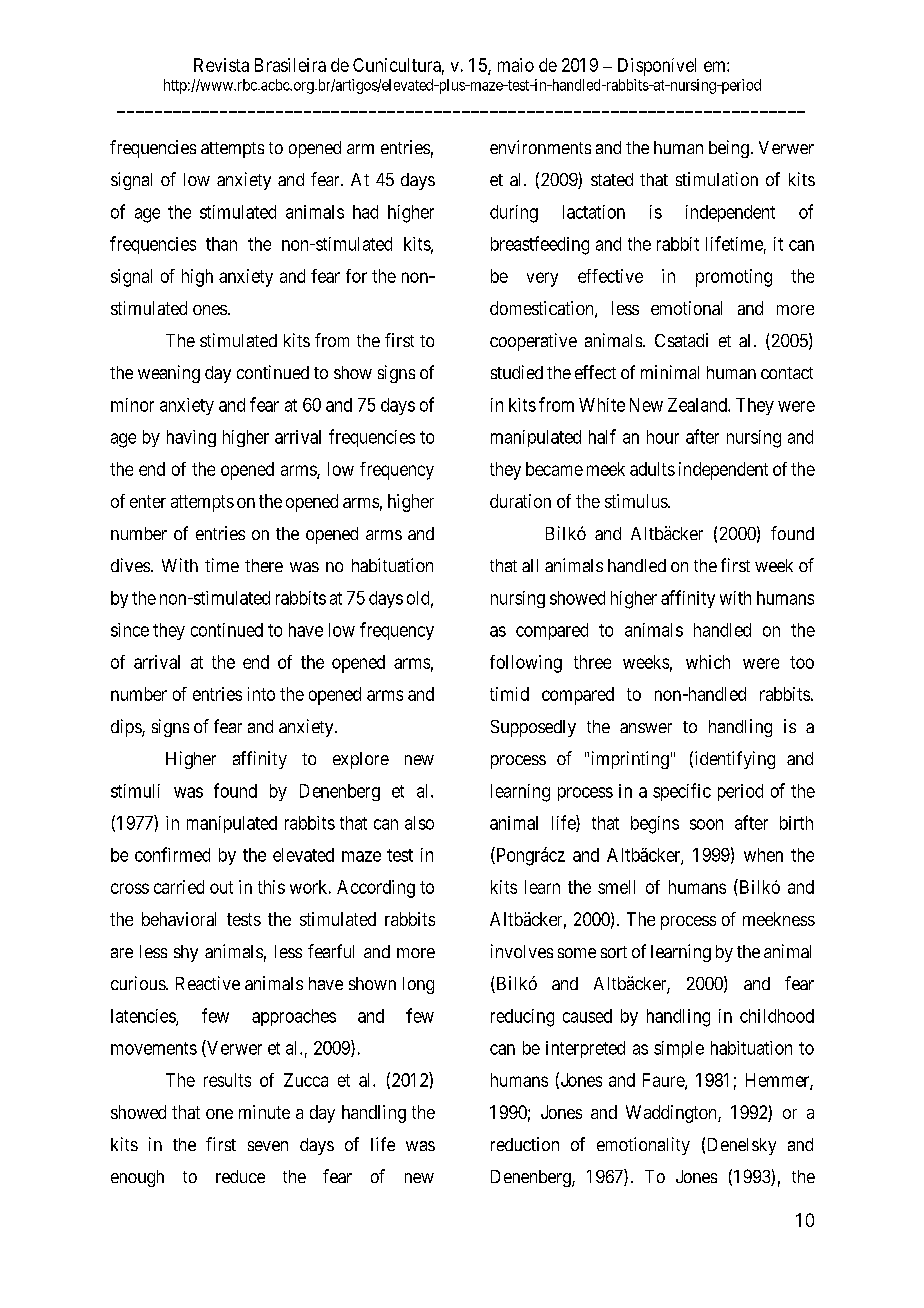 The height and width of the document is (1308, 924). Describe the element at coordinates (221, 887) in the document. I see `out` at that location.
